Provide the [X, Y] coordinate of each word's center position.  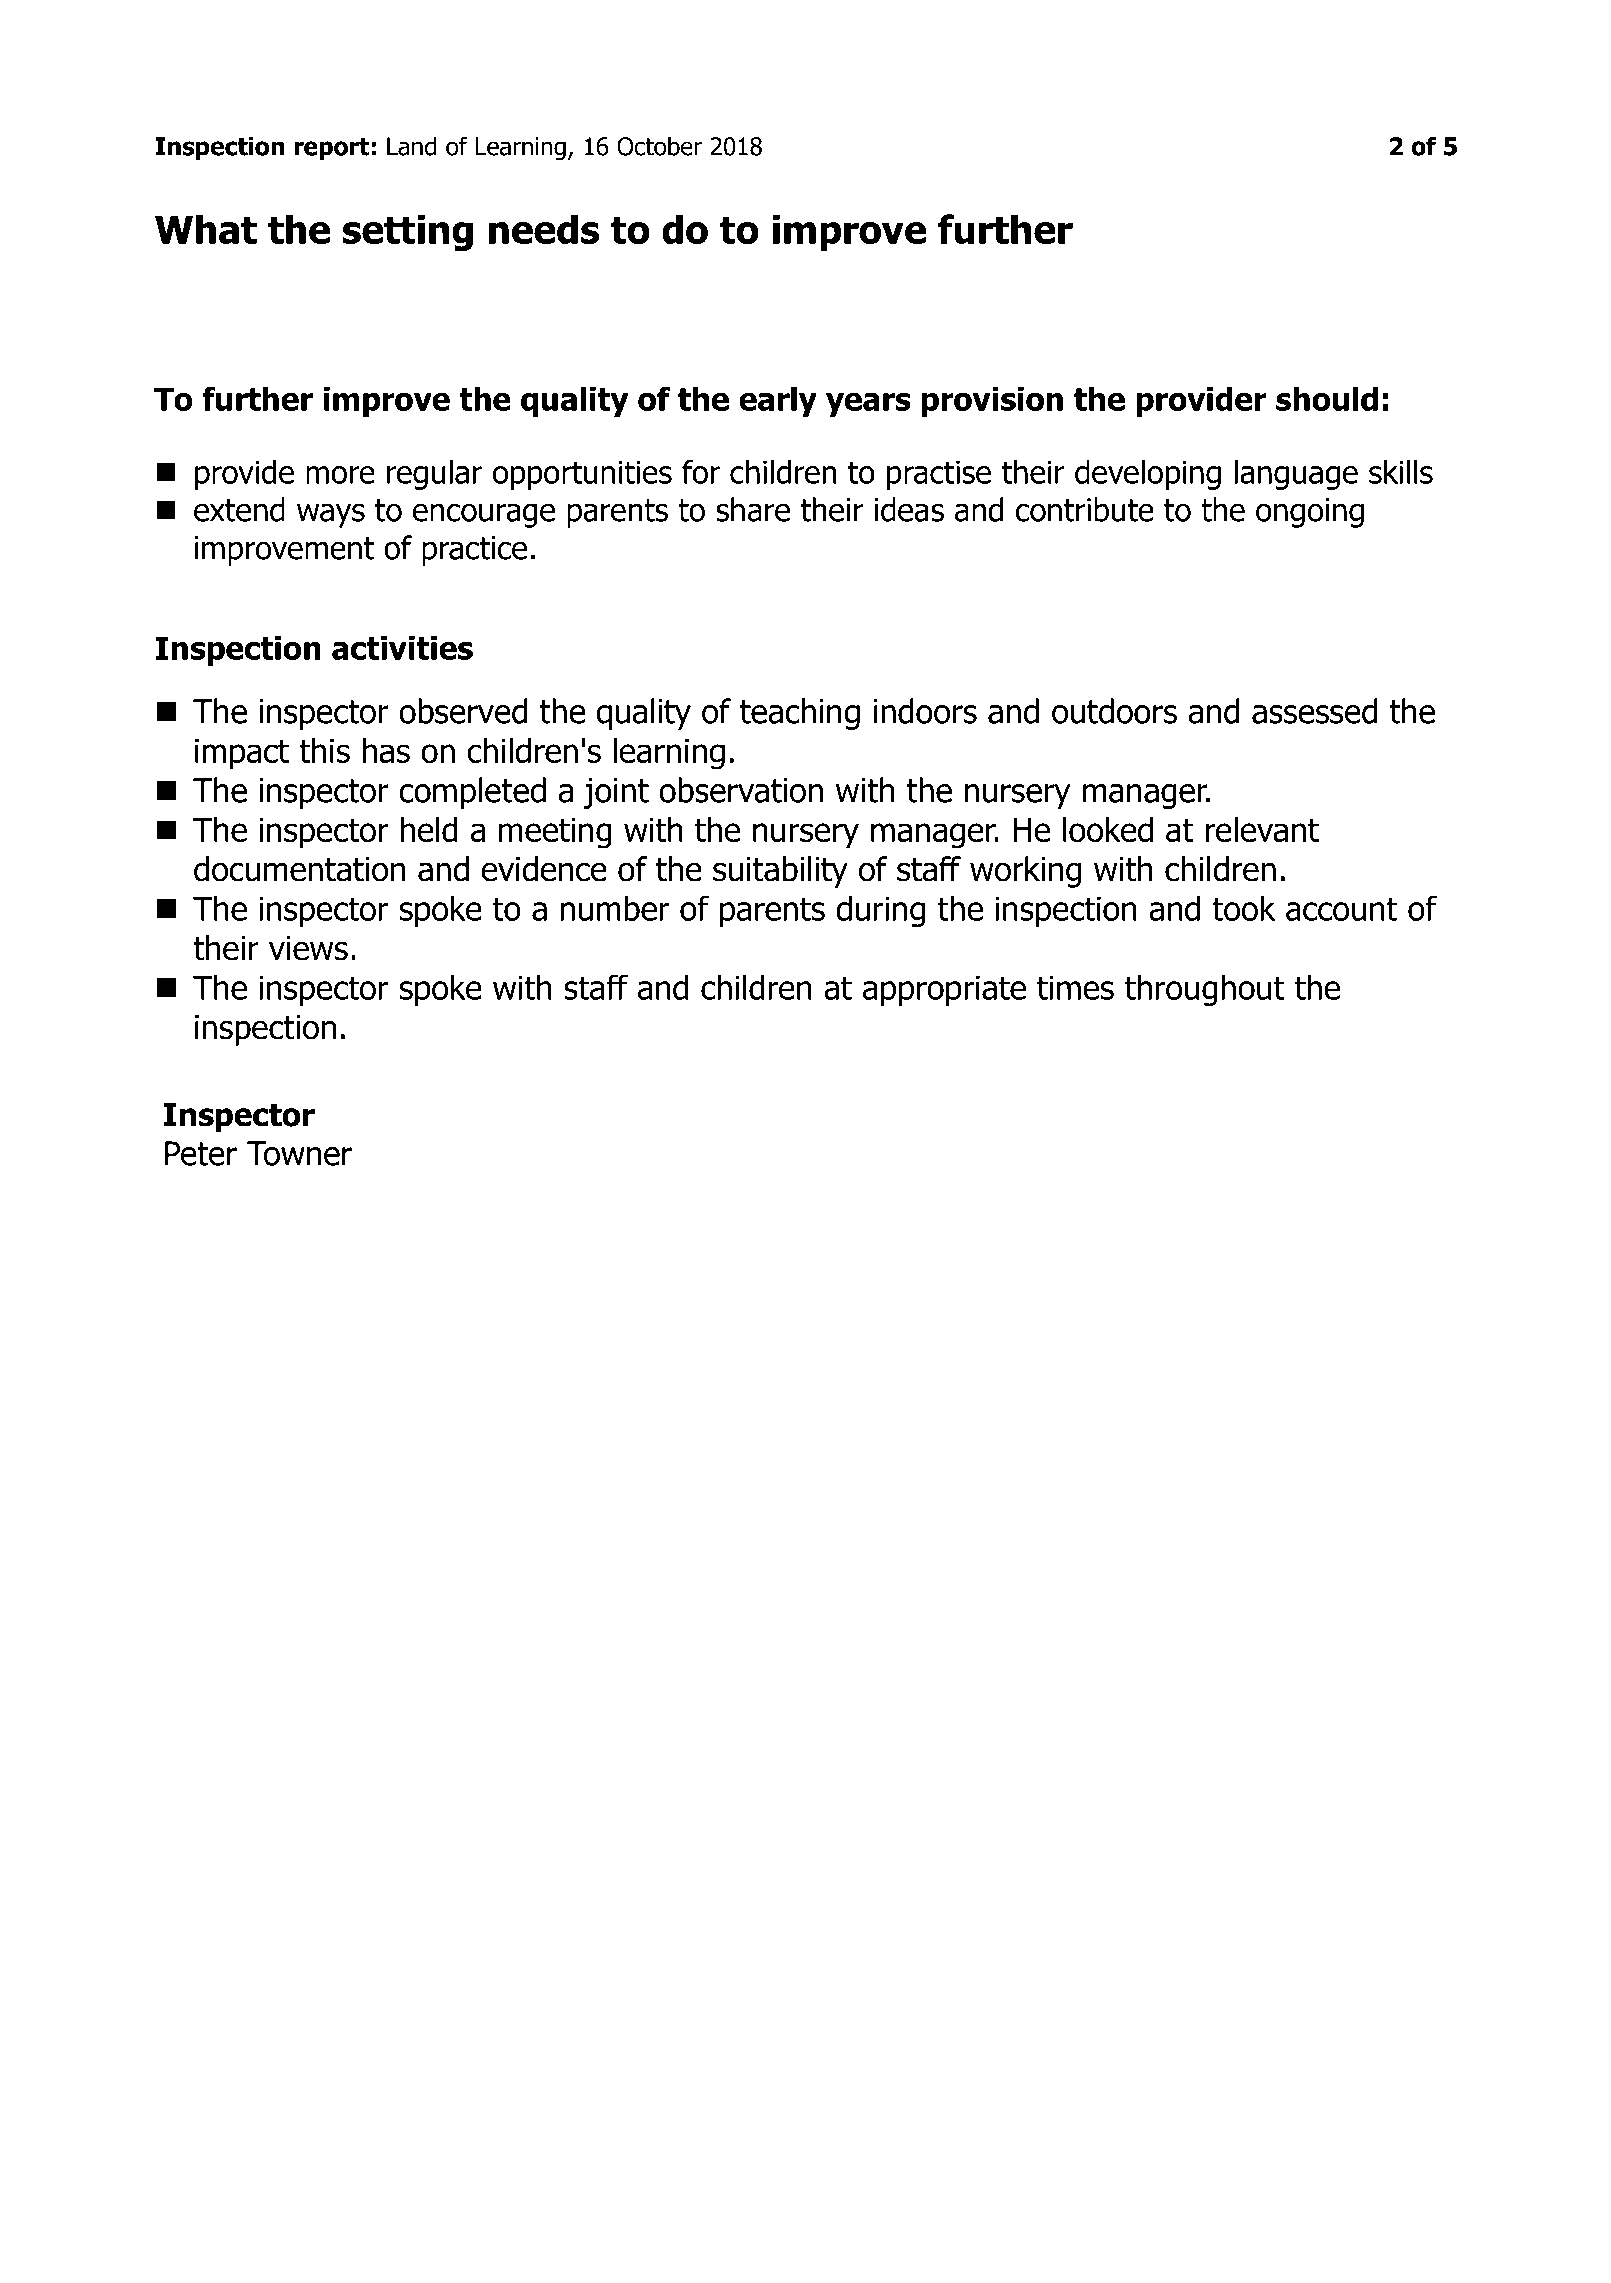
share [753, 509]
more [340, 475]
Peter [201, 1153]
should [1327, 398]
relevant [1262, 830]
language [1296, 474]
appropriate [944, 990]
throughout [1205, 990]
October [659, 146]
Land [411, 146]
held [429, 830]
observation [741, 790]
